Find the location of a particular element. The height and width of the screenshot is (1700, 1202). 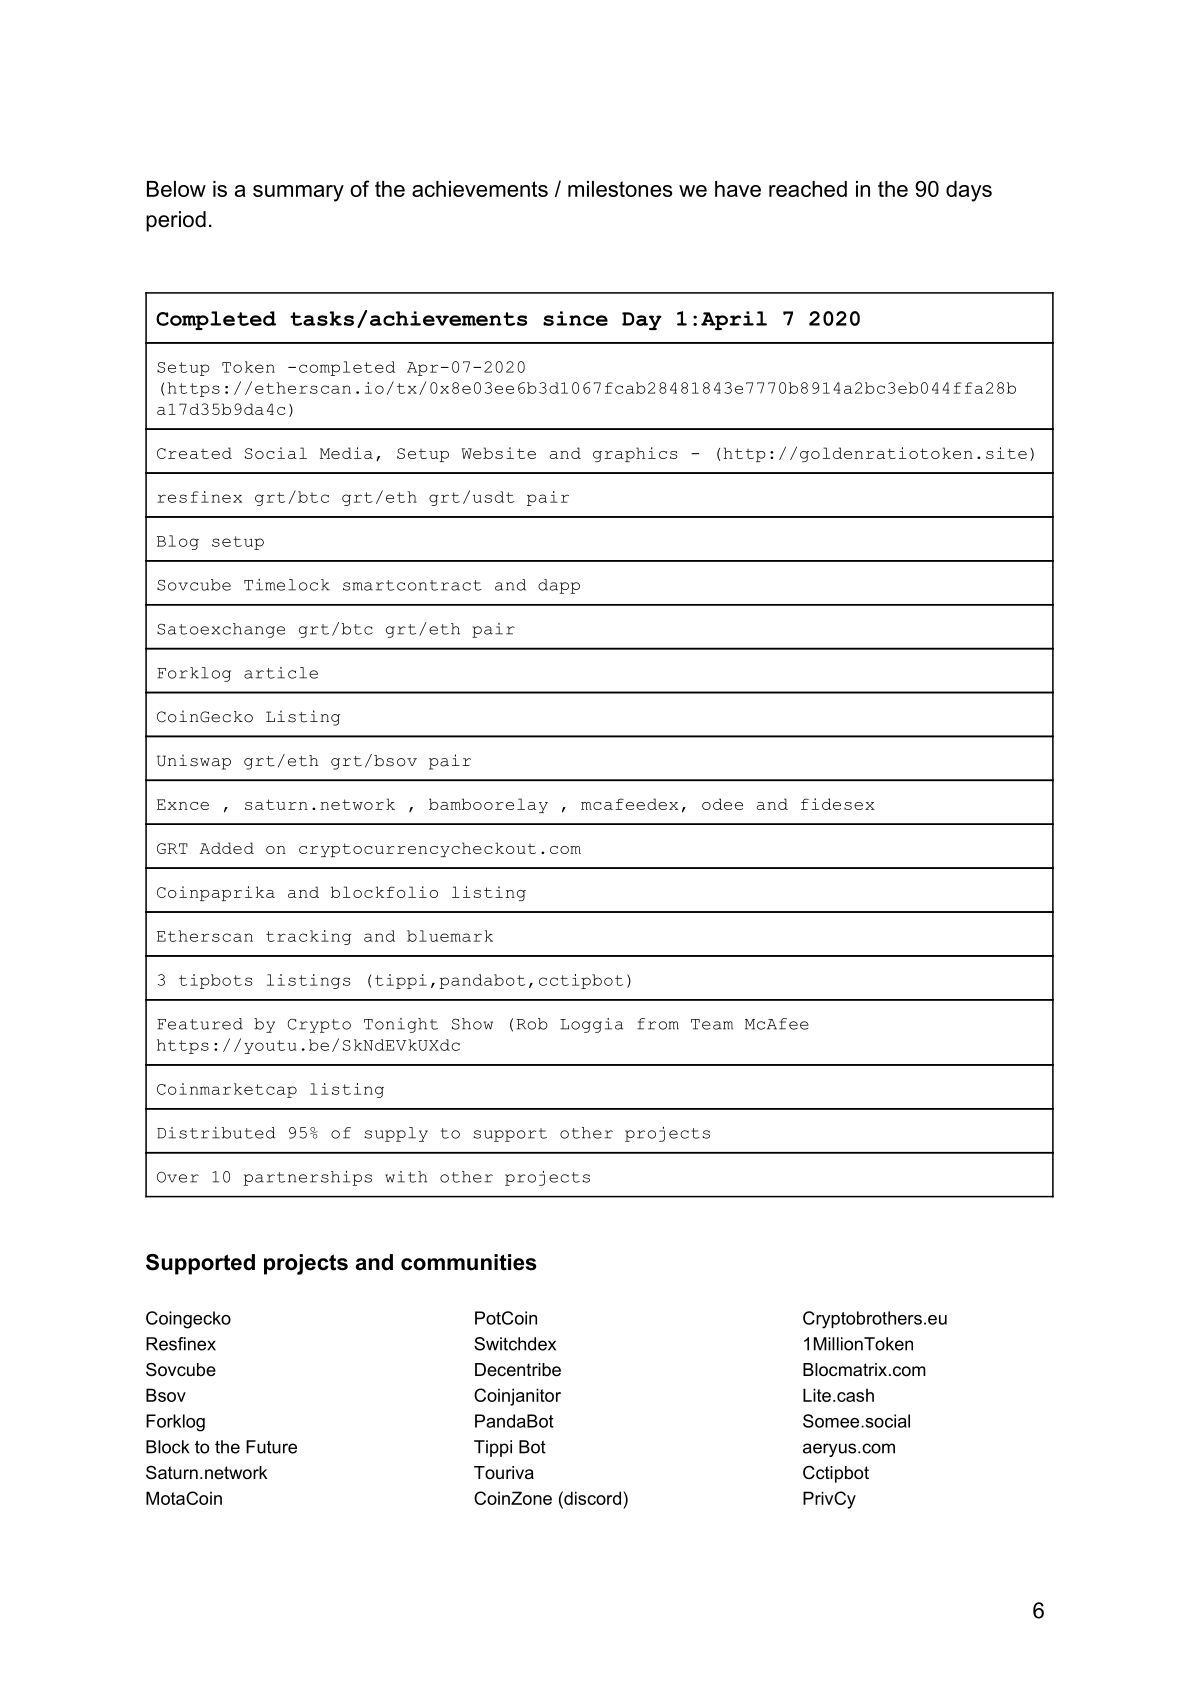

communities is located at coordinates (469, 1262).
